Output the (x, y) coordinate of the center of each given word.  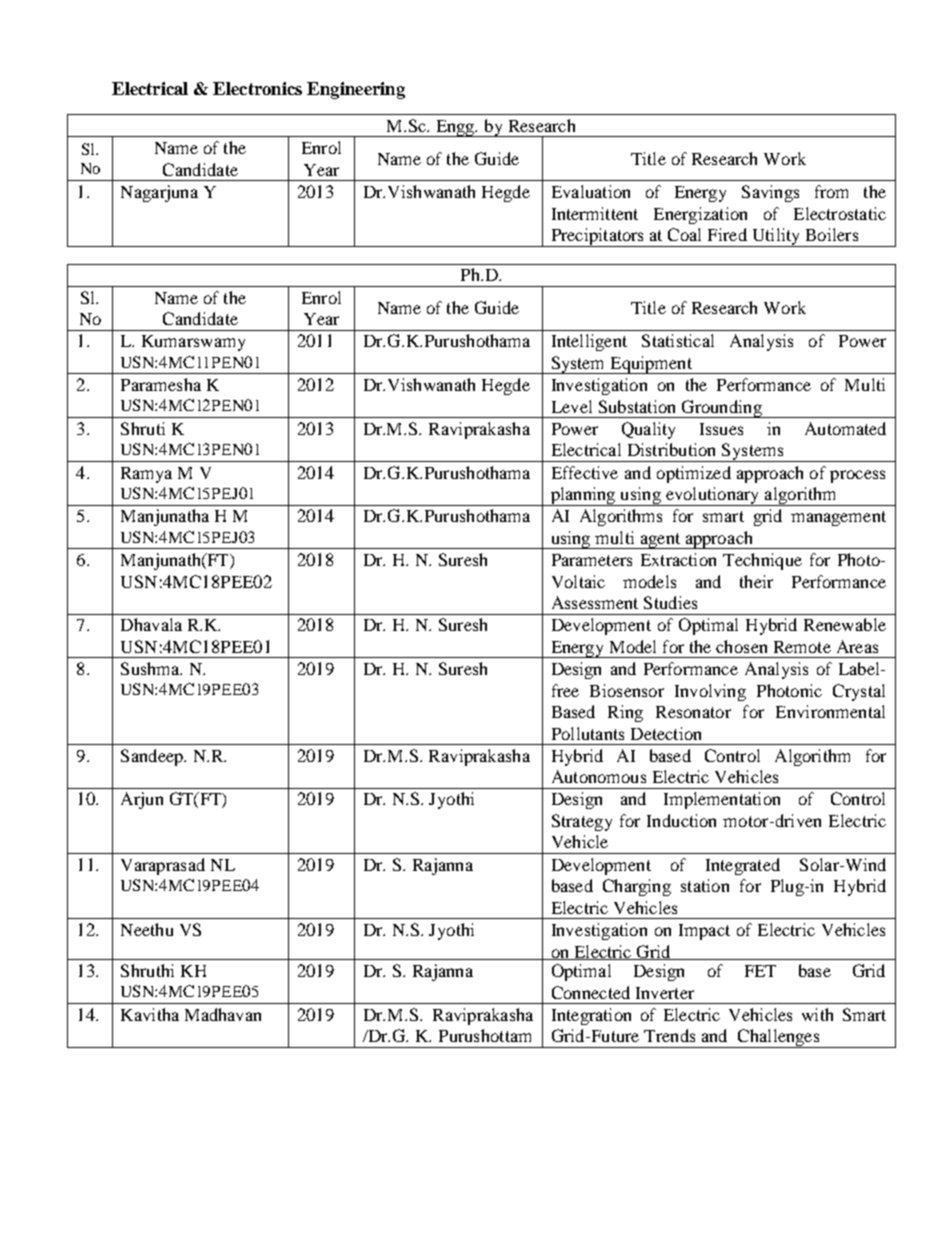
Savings (770, 193)
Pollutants (588, 733)
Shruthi (147, 970)
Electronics (257, 88)
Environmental (830, 711)
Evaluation (591, 191)
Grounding (721, 409)
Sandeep (153, 757)
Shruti (143, 428)
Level (572, 406)
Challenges (778, 1038)
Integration (591, 1016)
